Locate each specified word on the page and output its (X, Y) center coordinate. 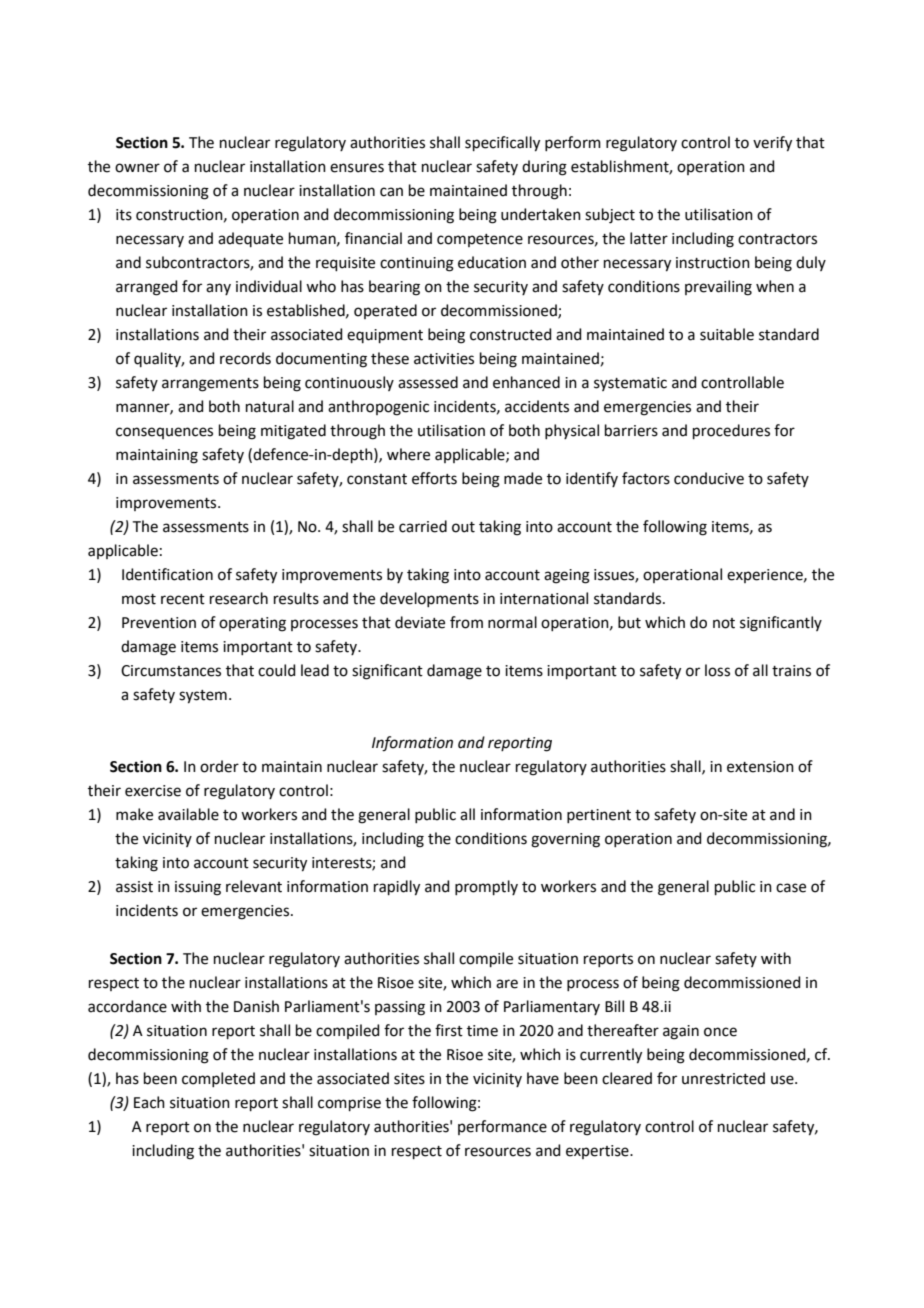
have (543, 1078)
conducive (709, 478)
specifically (502, 144)
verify (772, 144)
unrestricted (723, 1078)
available (188, 814)
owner (137, 168)
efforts (434, 478)
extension (760, 767)
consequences (164, 433)
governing (565, 840)
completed (218, 1079)
